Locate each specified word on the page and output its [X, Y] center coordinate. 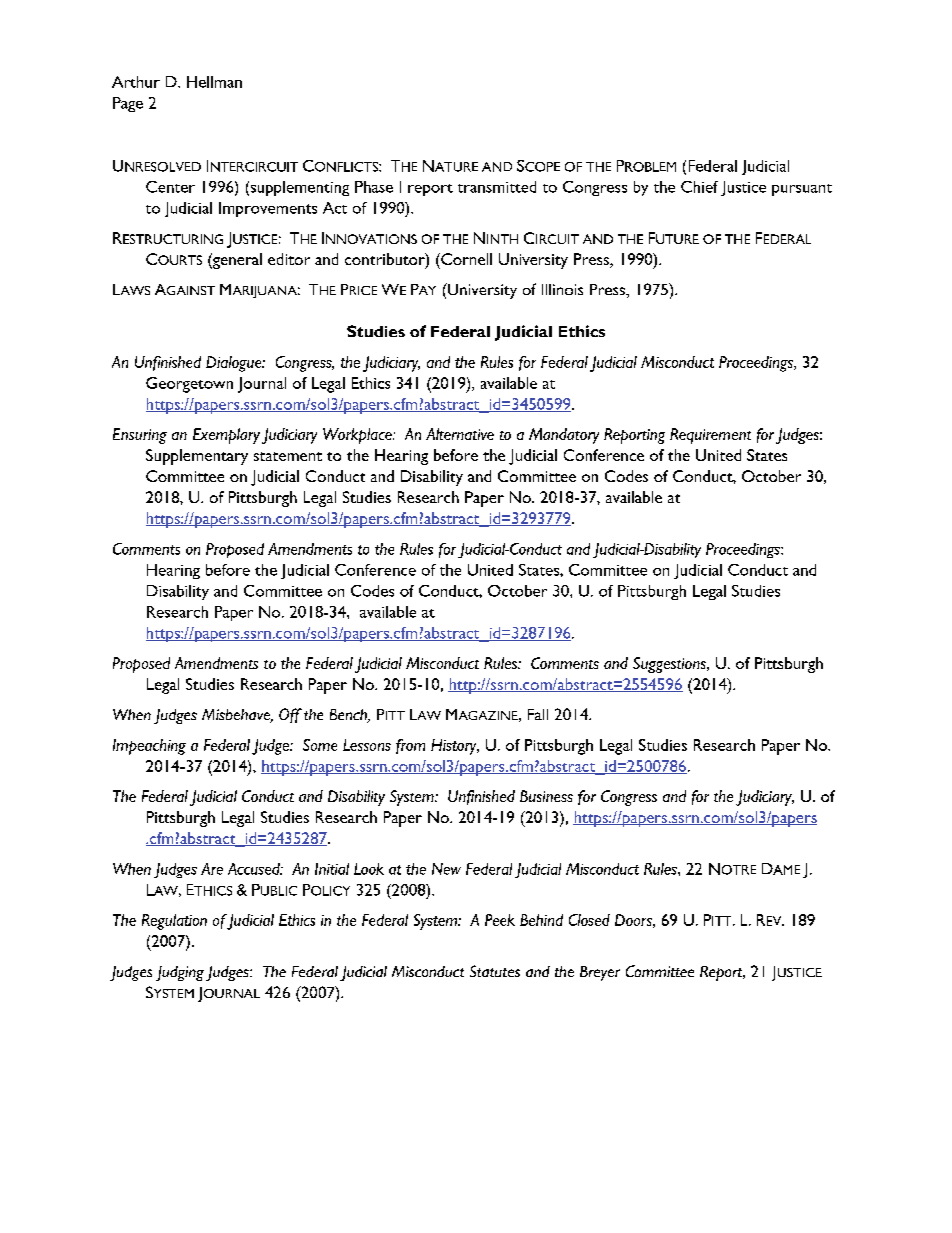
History [455, 747]
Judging [180, 973]
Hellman [214, 82]
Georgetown [189, 385]
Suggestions [670, 665]
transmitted [497, 187]
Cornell [465, 259]
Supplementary [197, 457]
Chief [699, 187]
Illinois [562, 289]
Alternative [460, 434]
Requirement [710, 436]
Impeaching [149, 747]
